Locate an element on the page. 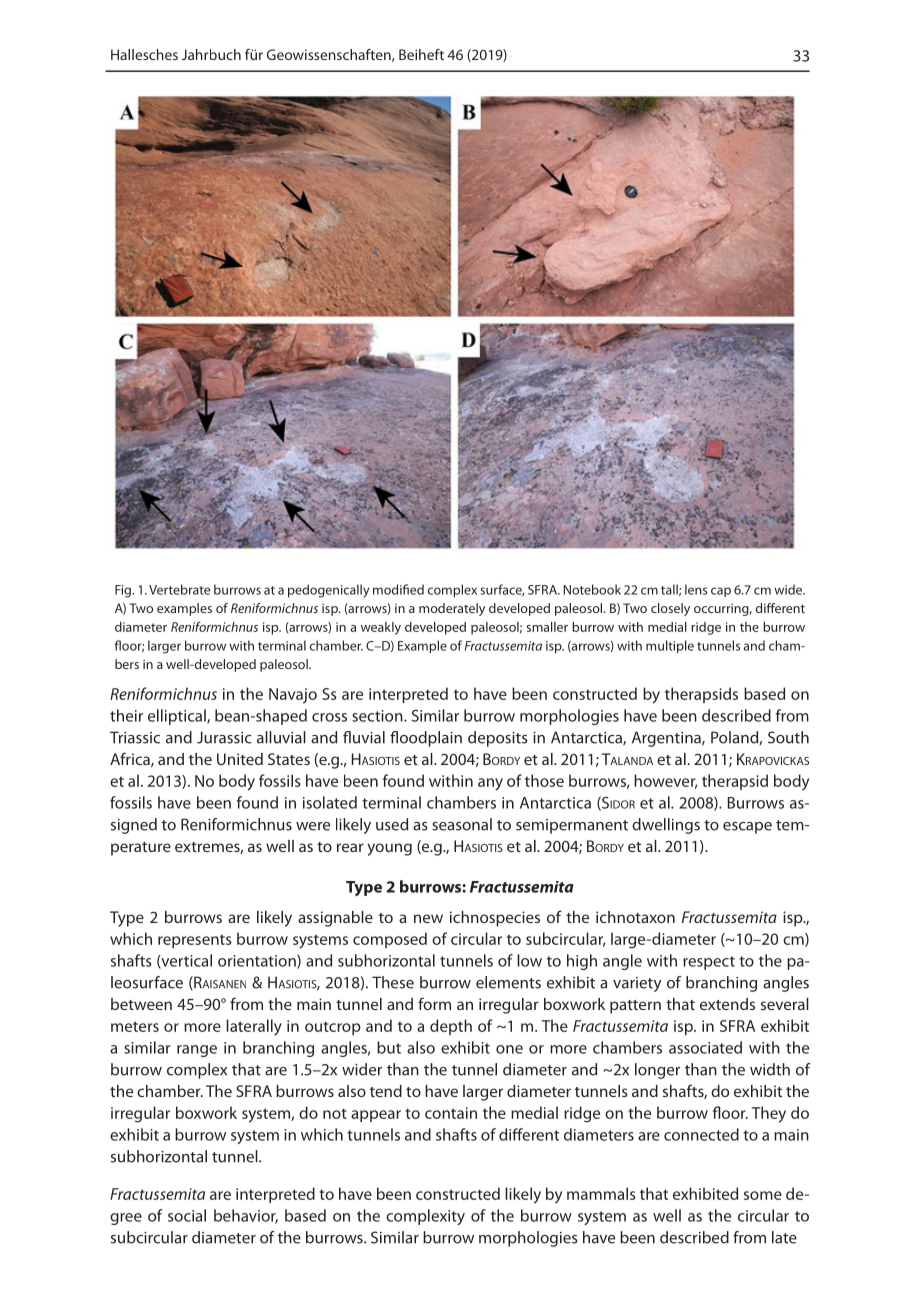 The image size is (924, 1308). Vertebrate is located at coordinates (179, 589).
